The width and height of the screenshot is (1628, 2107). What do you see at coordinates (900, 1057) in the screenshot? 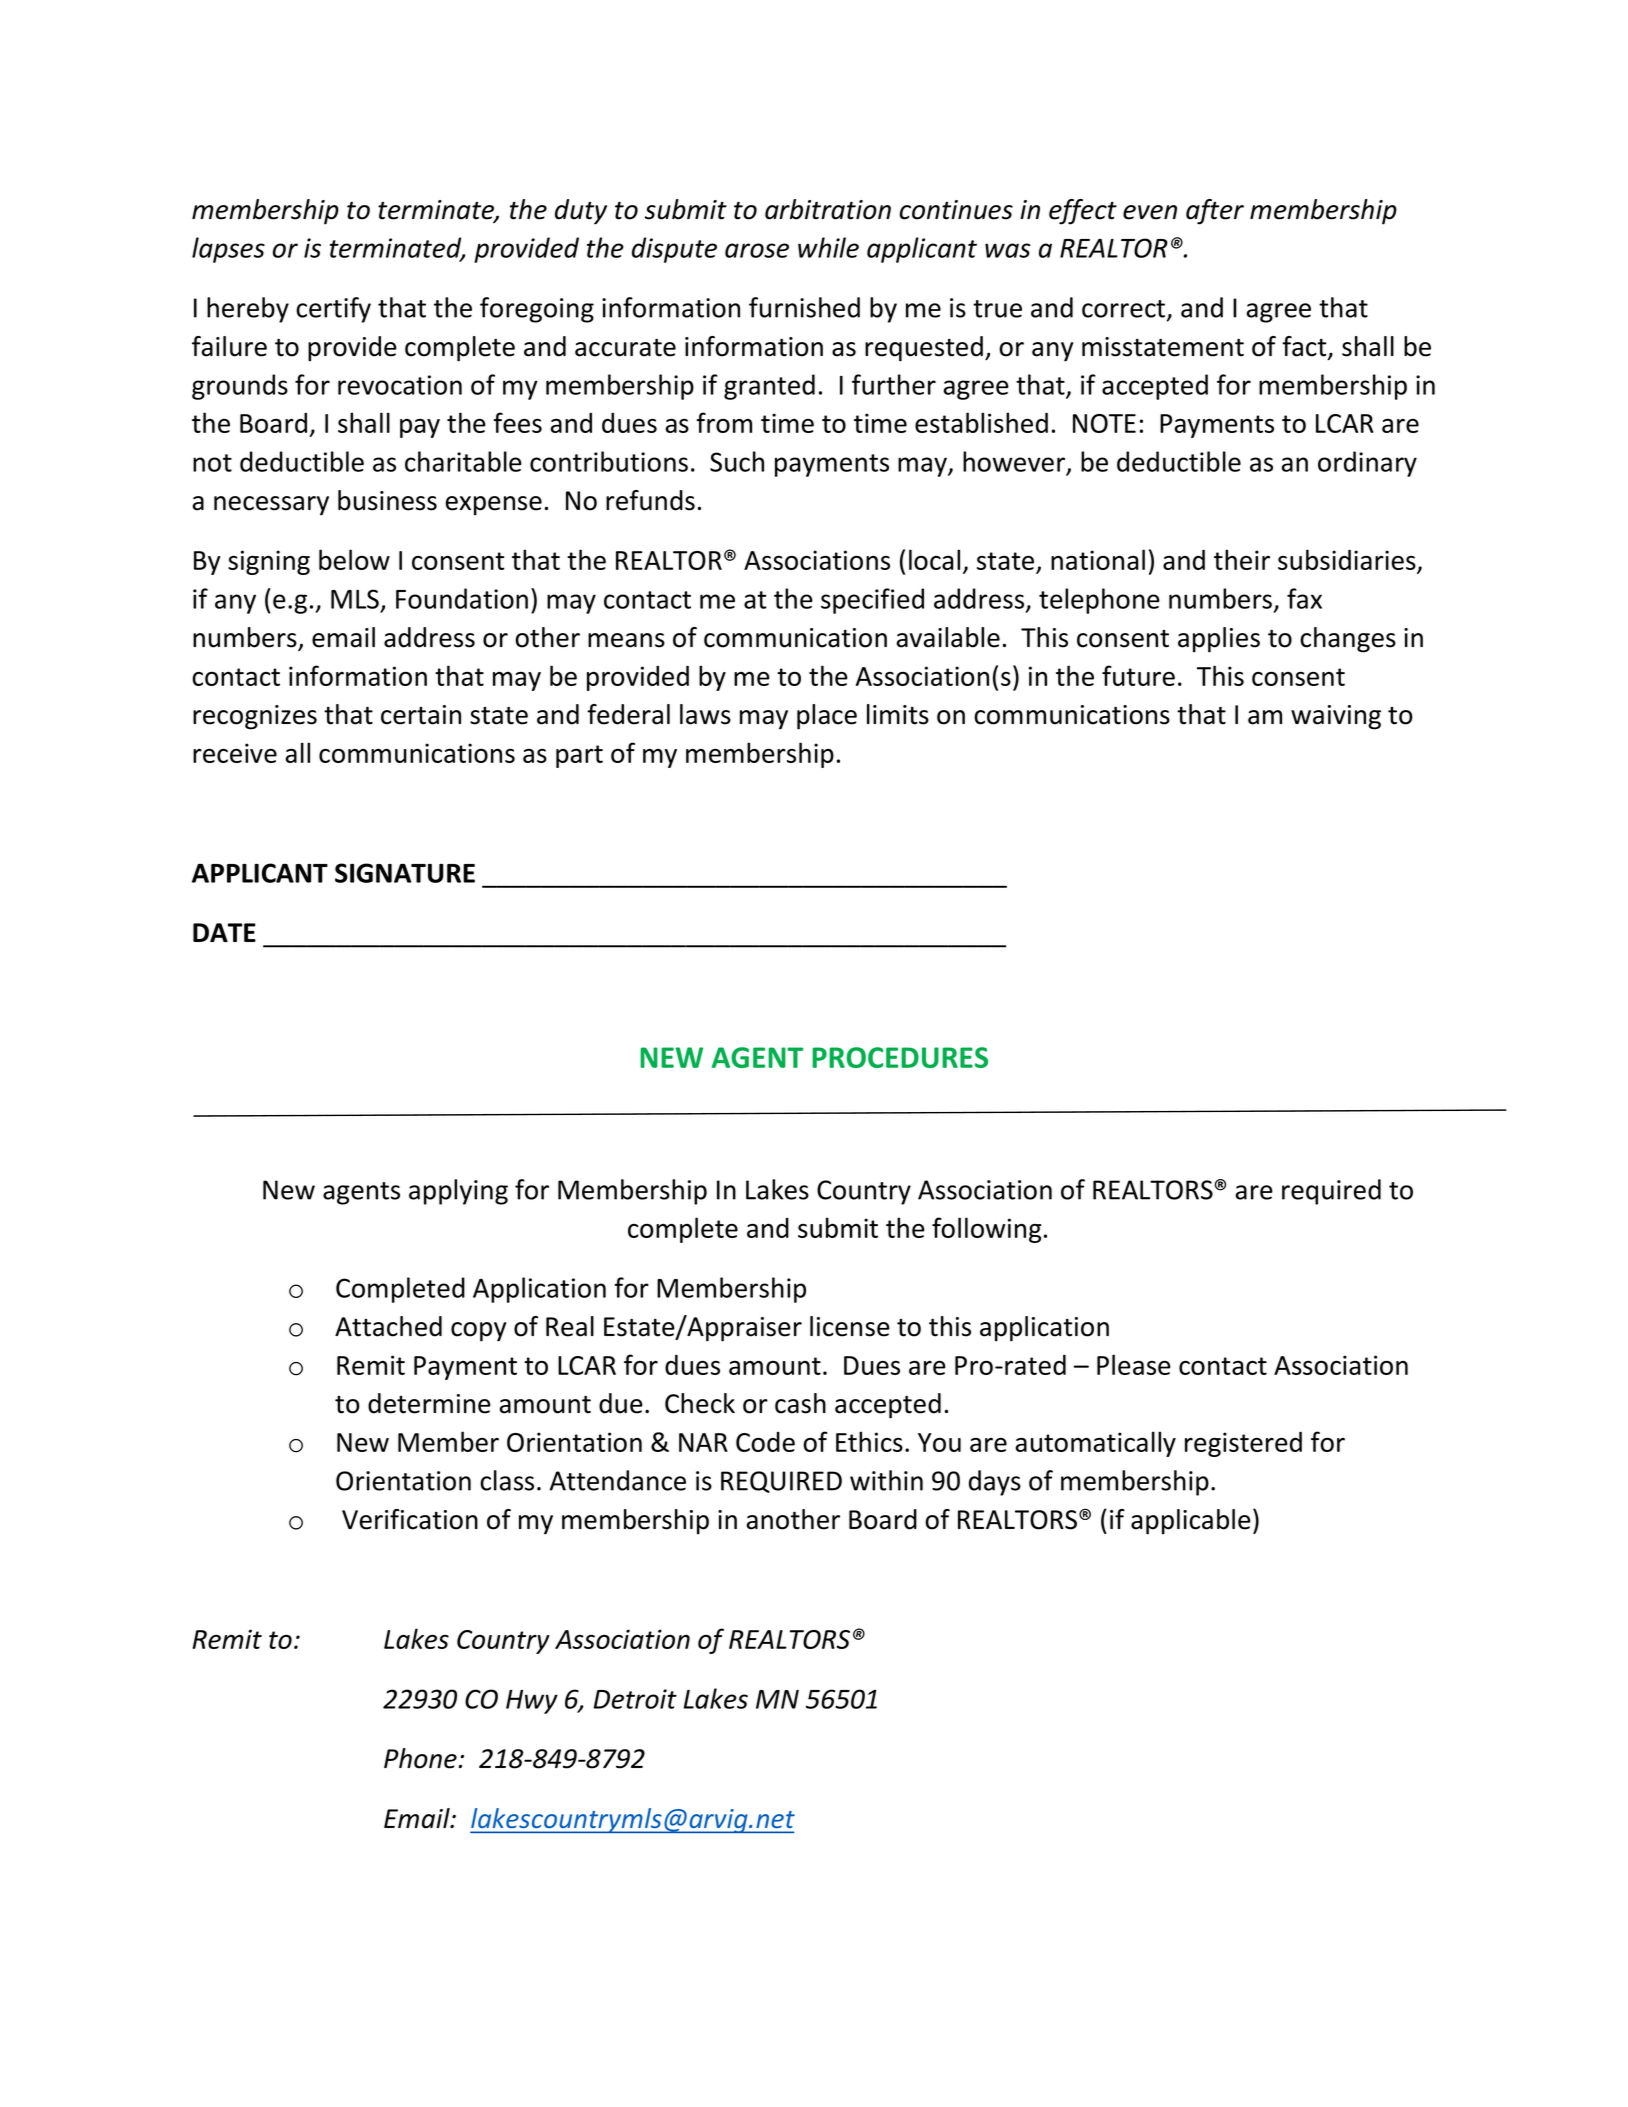
I see `PROCEDURES` at bounding box center [900, 1057].
